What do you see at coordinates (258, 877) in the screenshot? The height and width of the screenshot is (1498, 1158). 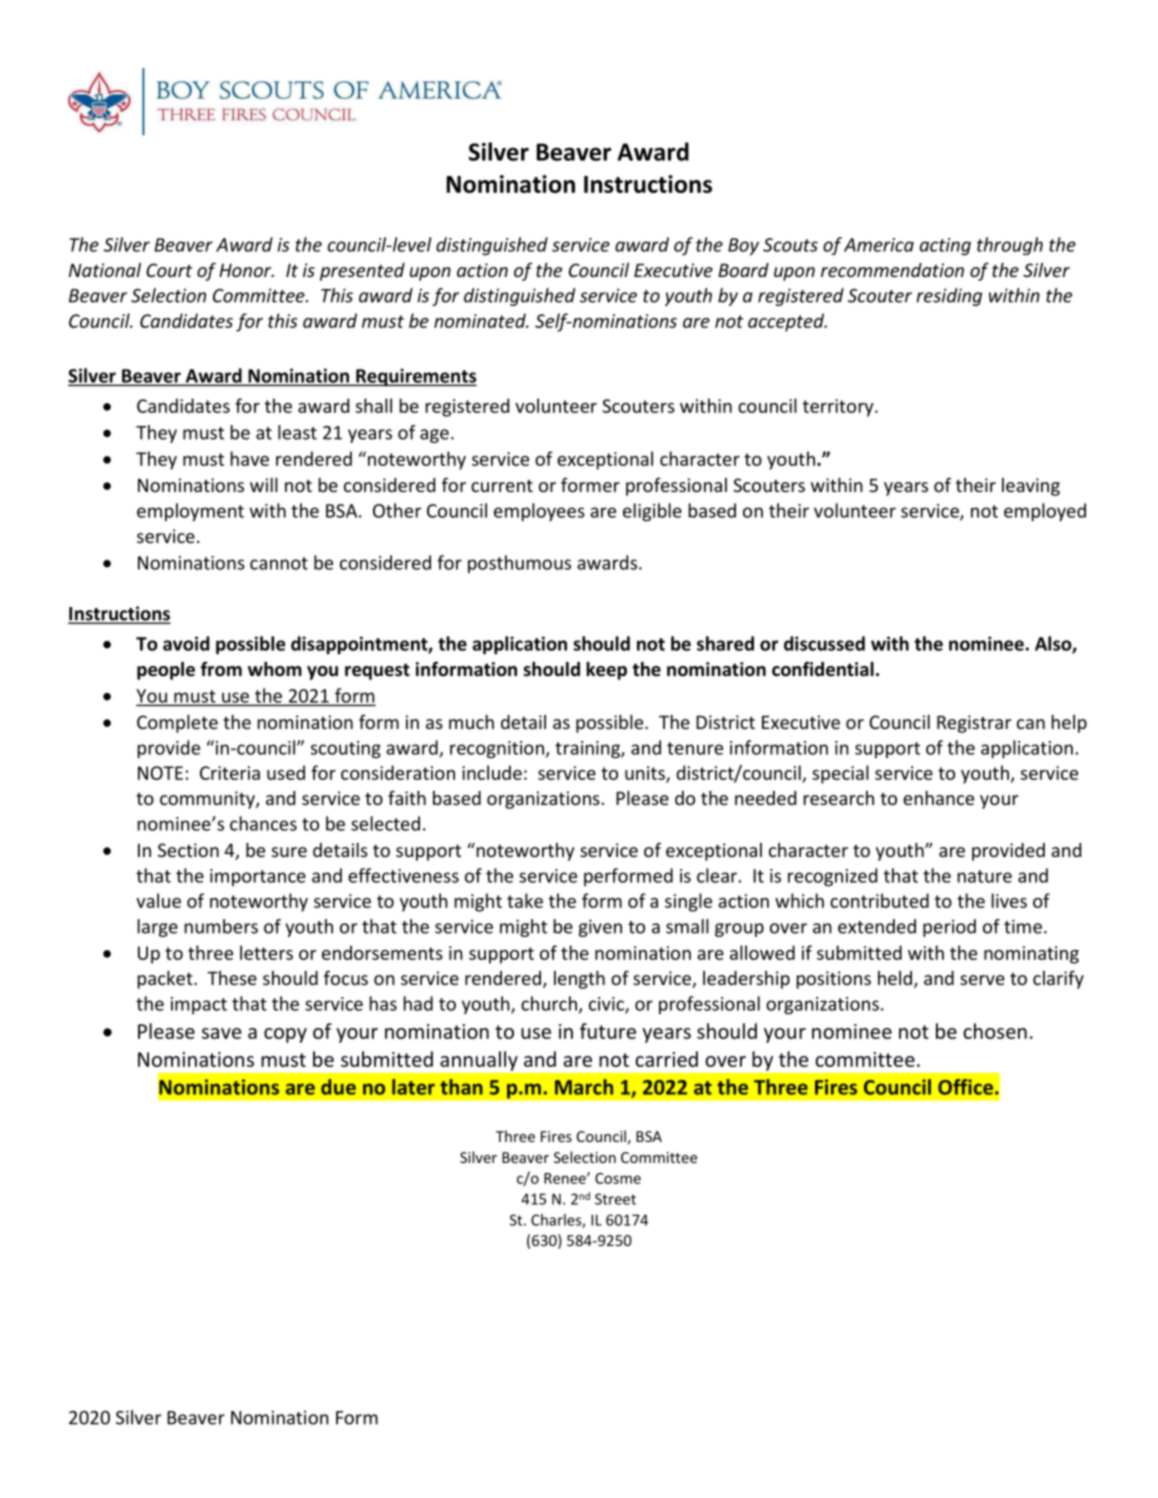 I see `importance` at bounding box center [258, 877].
